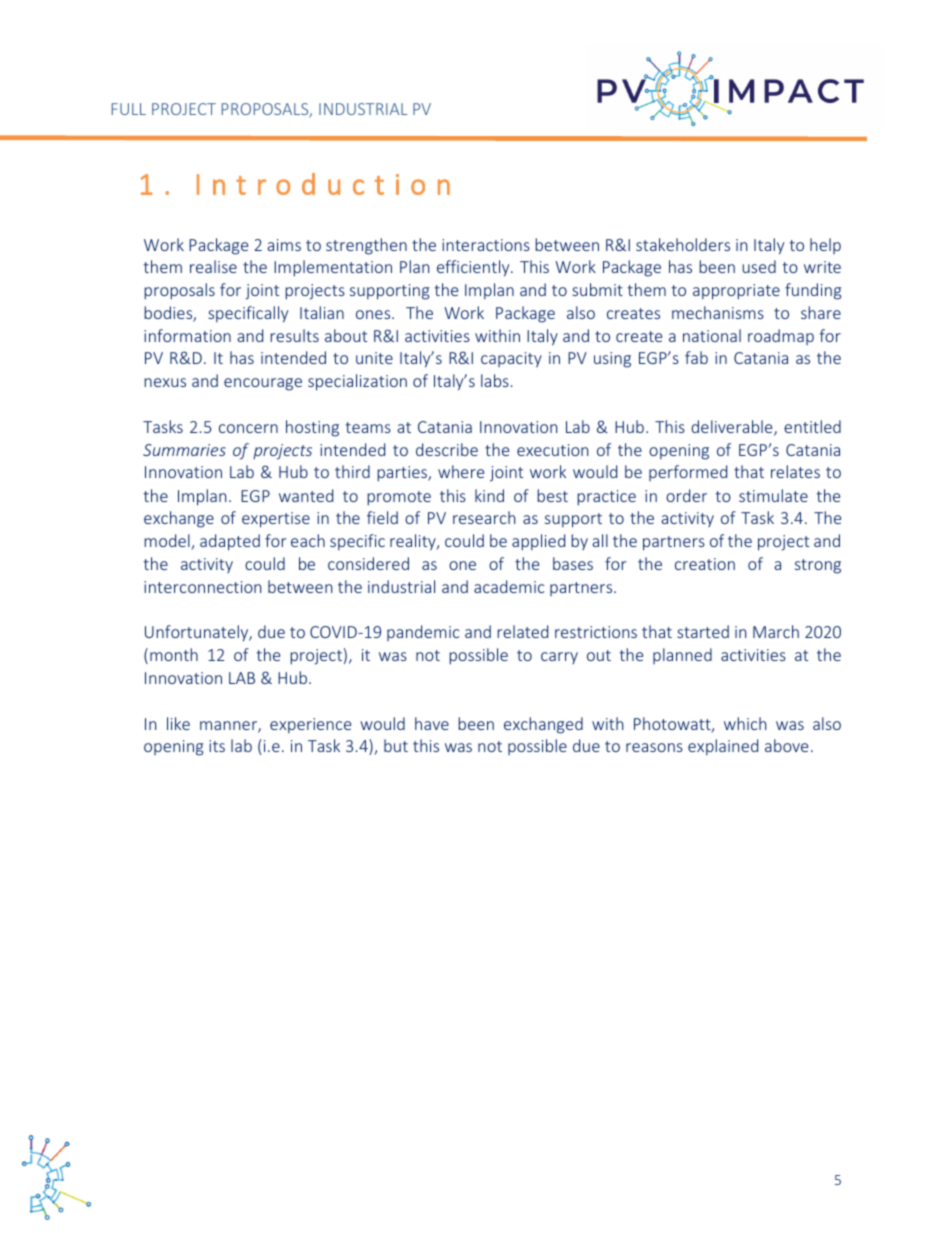 The height and width of the document is (1233, 952). I want to click on have, so click(432, 723).
